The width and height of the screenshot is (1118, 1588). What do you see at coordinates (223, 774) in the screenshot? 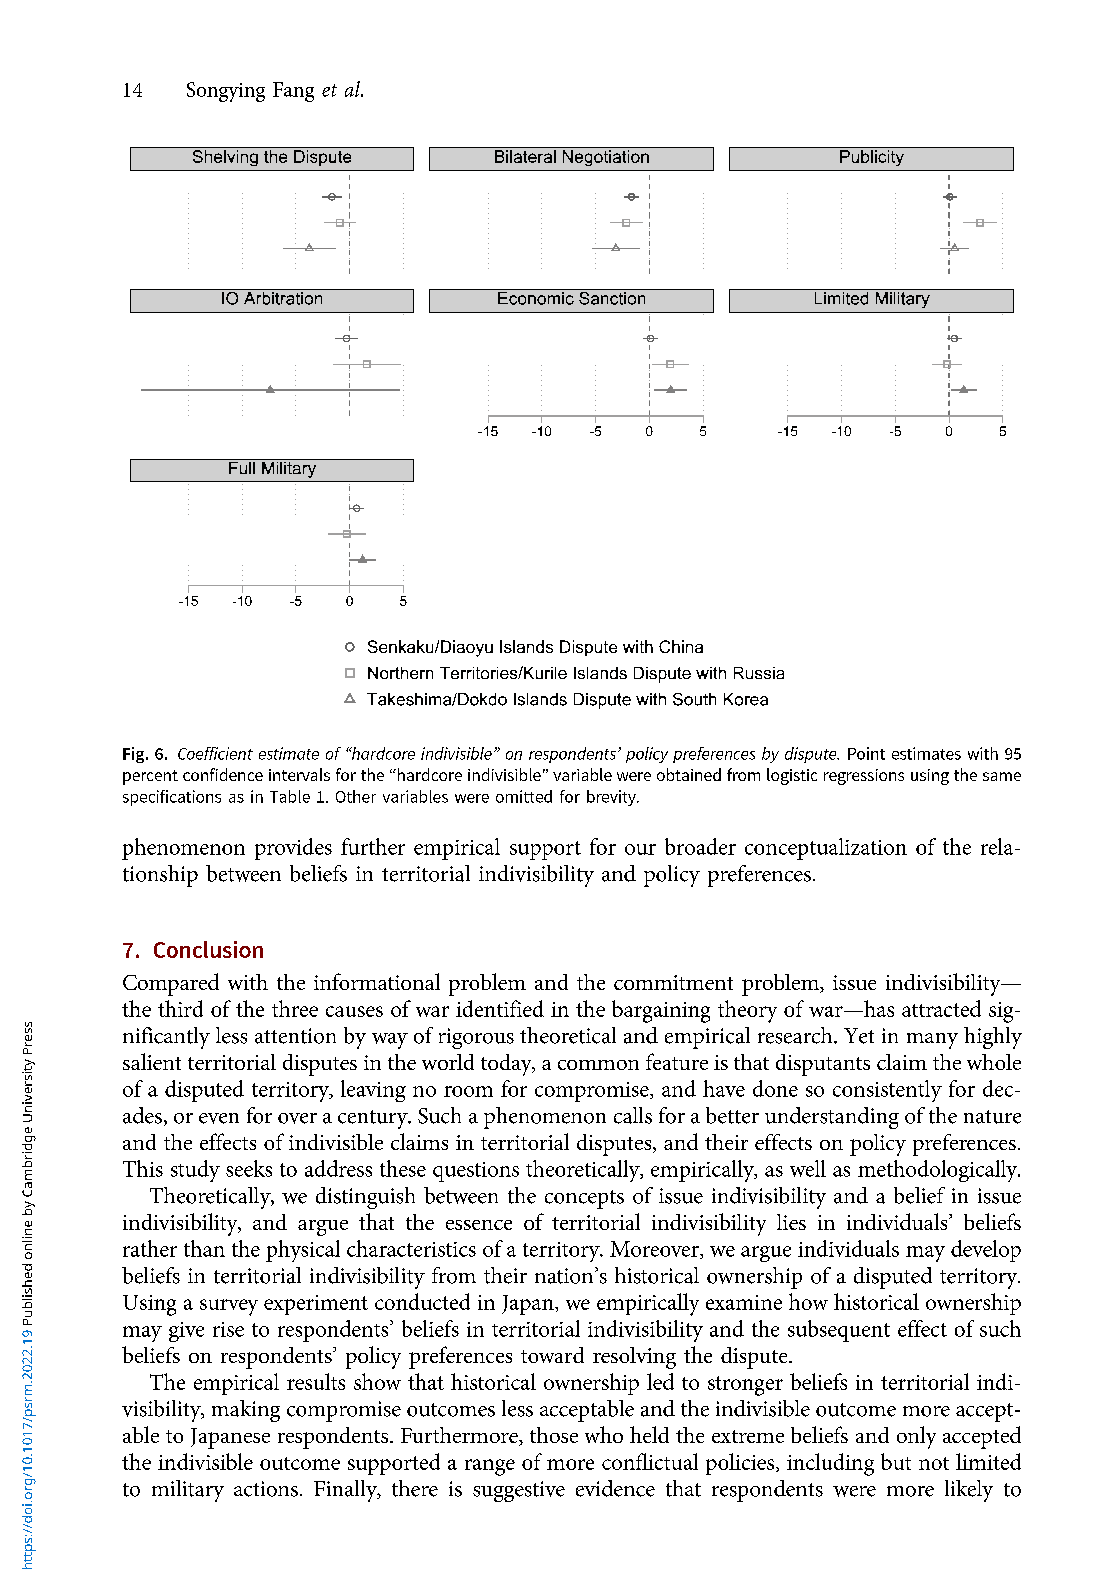
I see `confidence` at bounding box center [223, 774].
